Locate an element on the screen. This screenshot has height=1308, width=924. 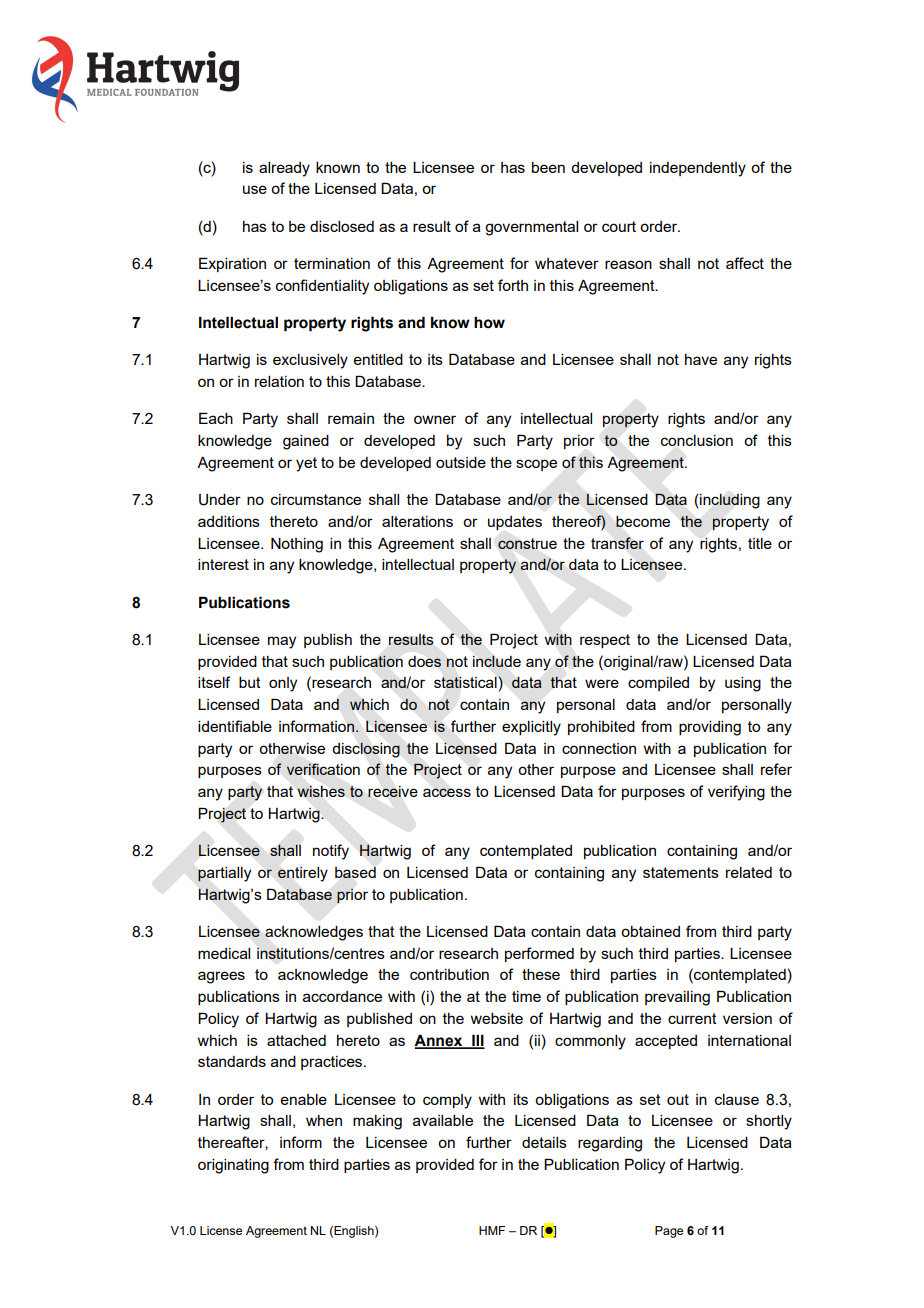
independently is located at coordinates (698, 169).
